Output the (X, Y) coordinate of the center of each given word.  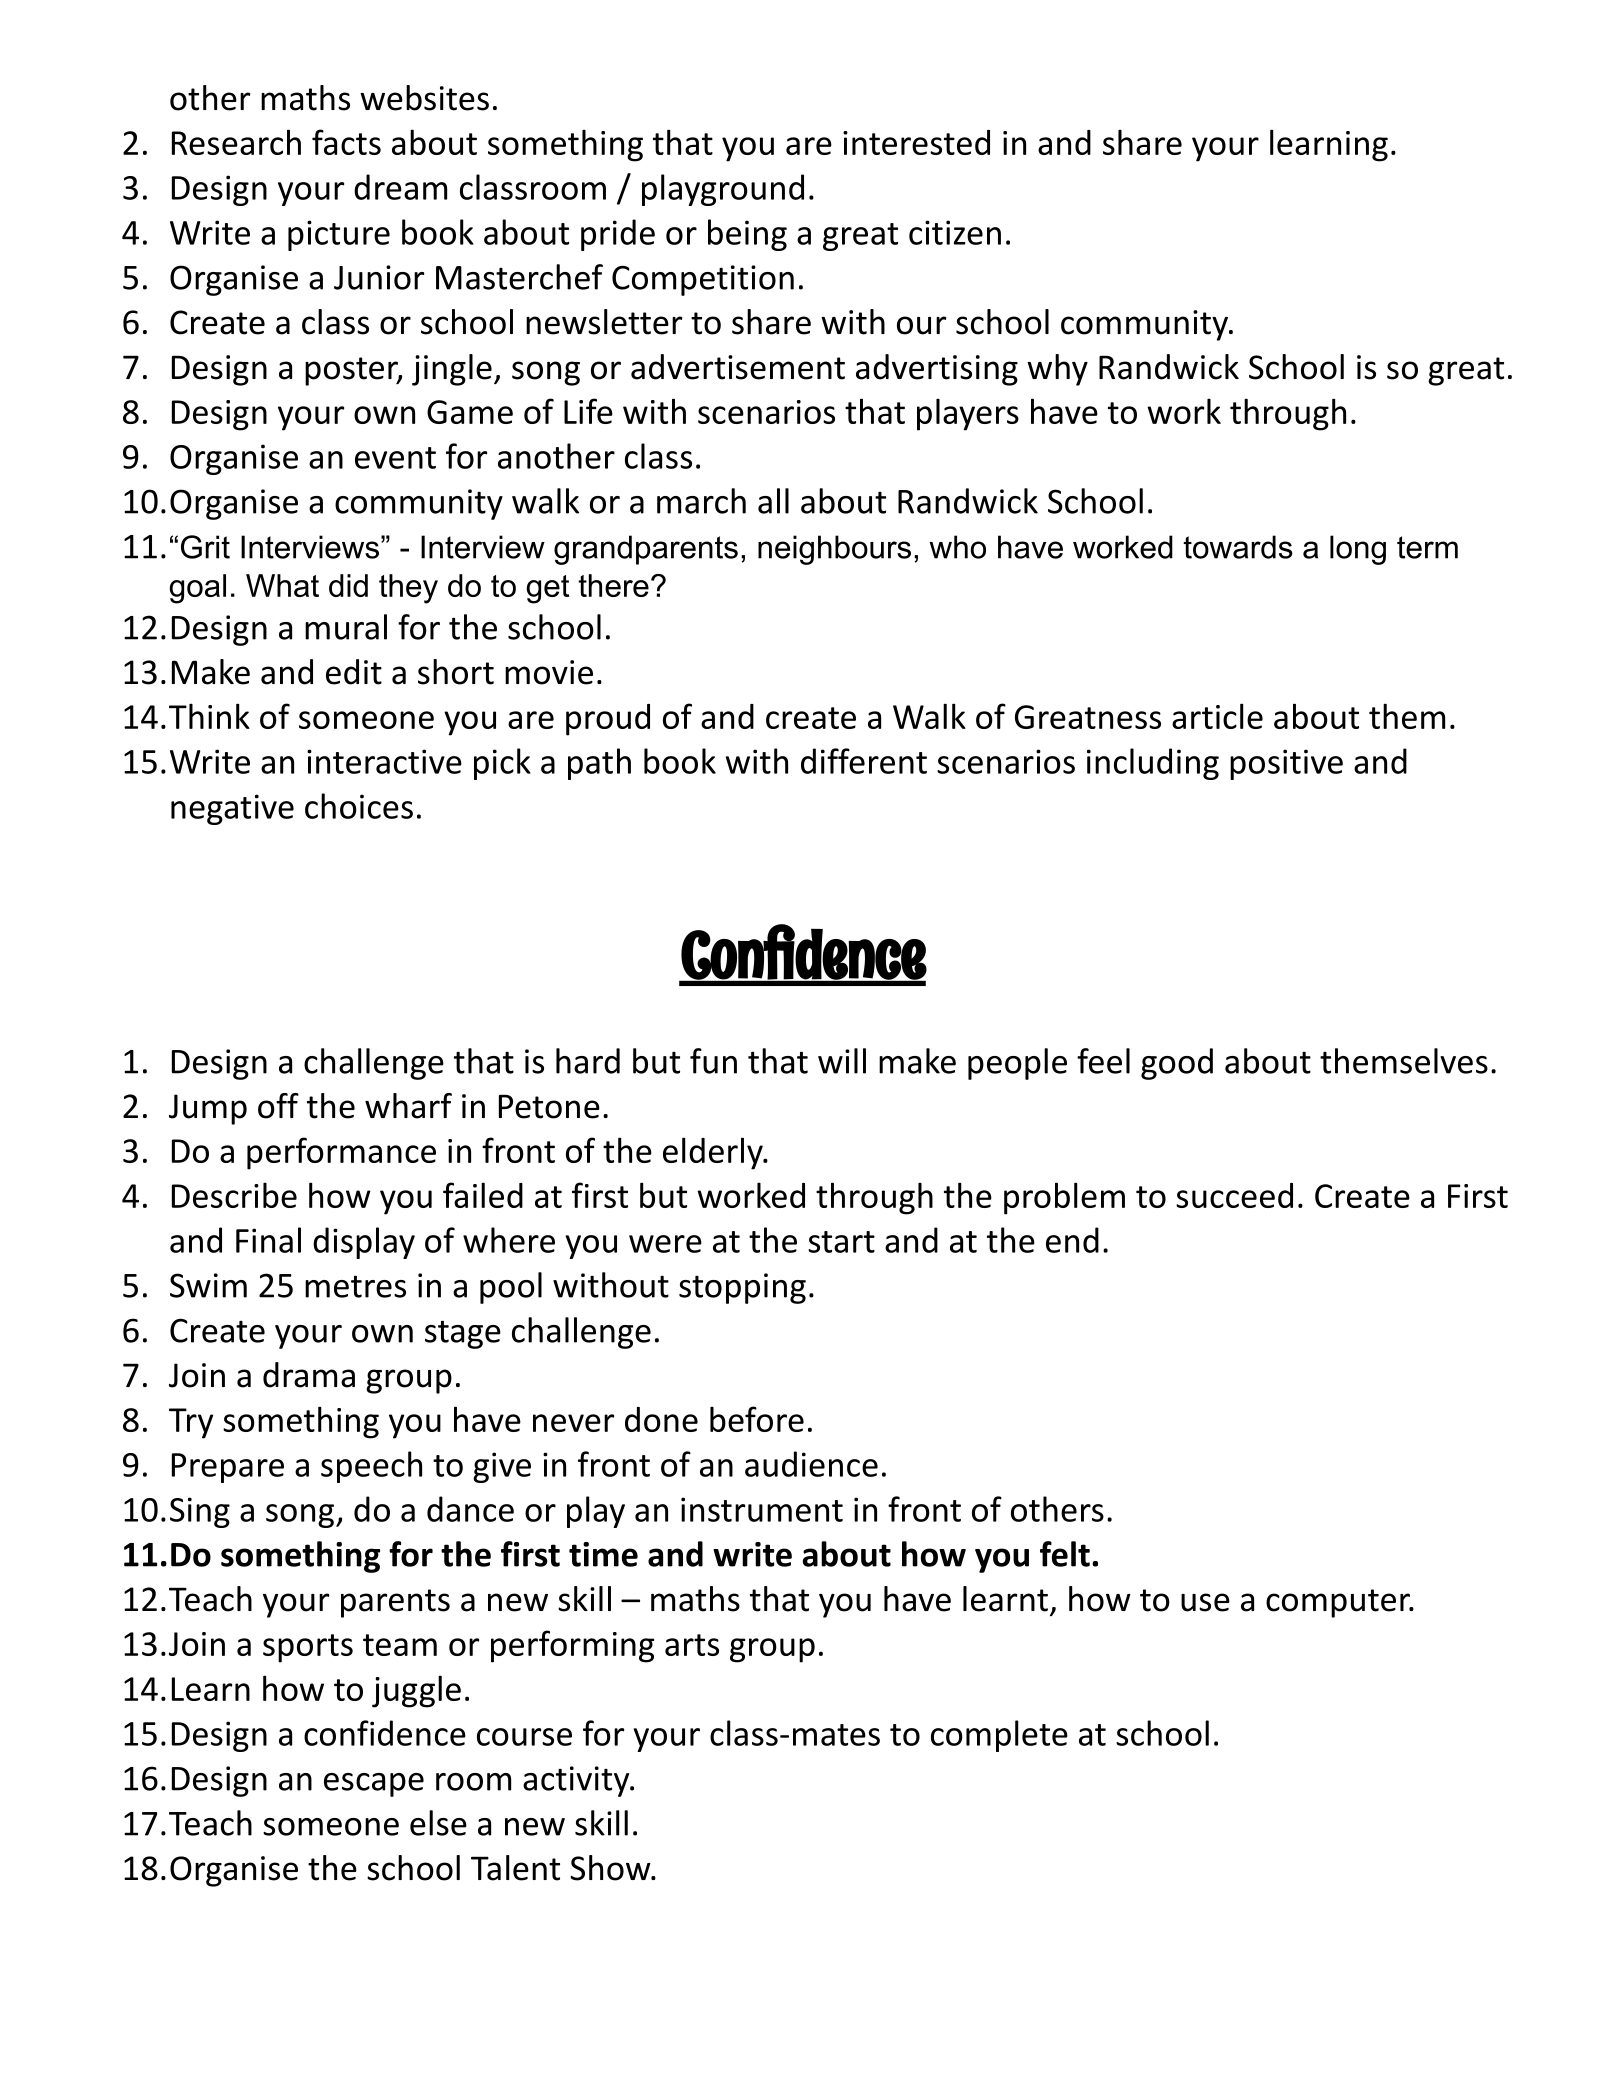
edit (354, 672)
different (864, 761)
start (841, 1242)
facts (346, 142)
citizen (955, 232)
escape (374, 1785)
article (1217, 716)
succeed (1234, 1195)
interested (916, 142)
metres (355, 1286)
